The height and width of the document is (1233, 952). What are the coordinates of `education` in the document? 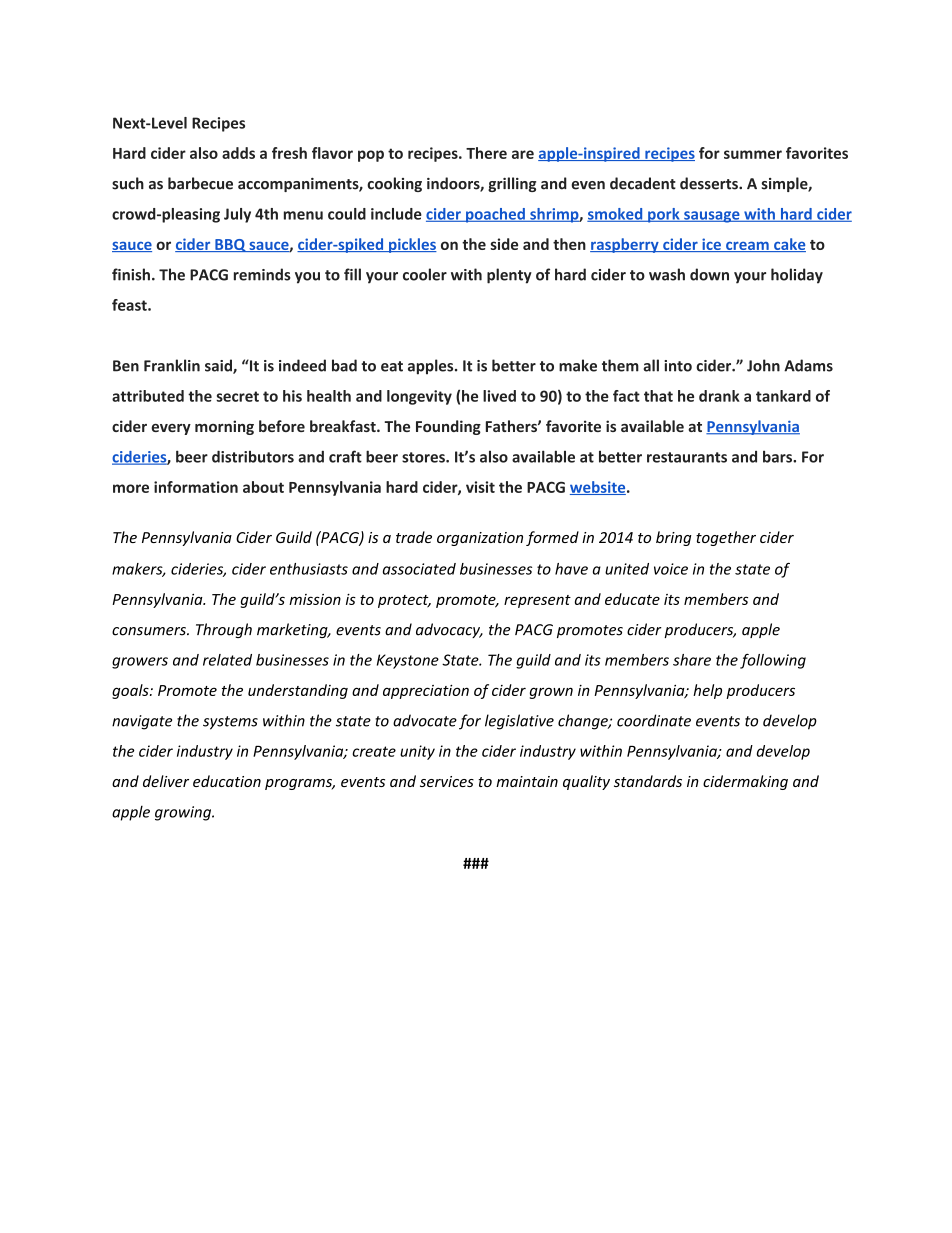 It's located at (227, 781).
